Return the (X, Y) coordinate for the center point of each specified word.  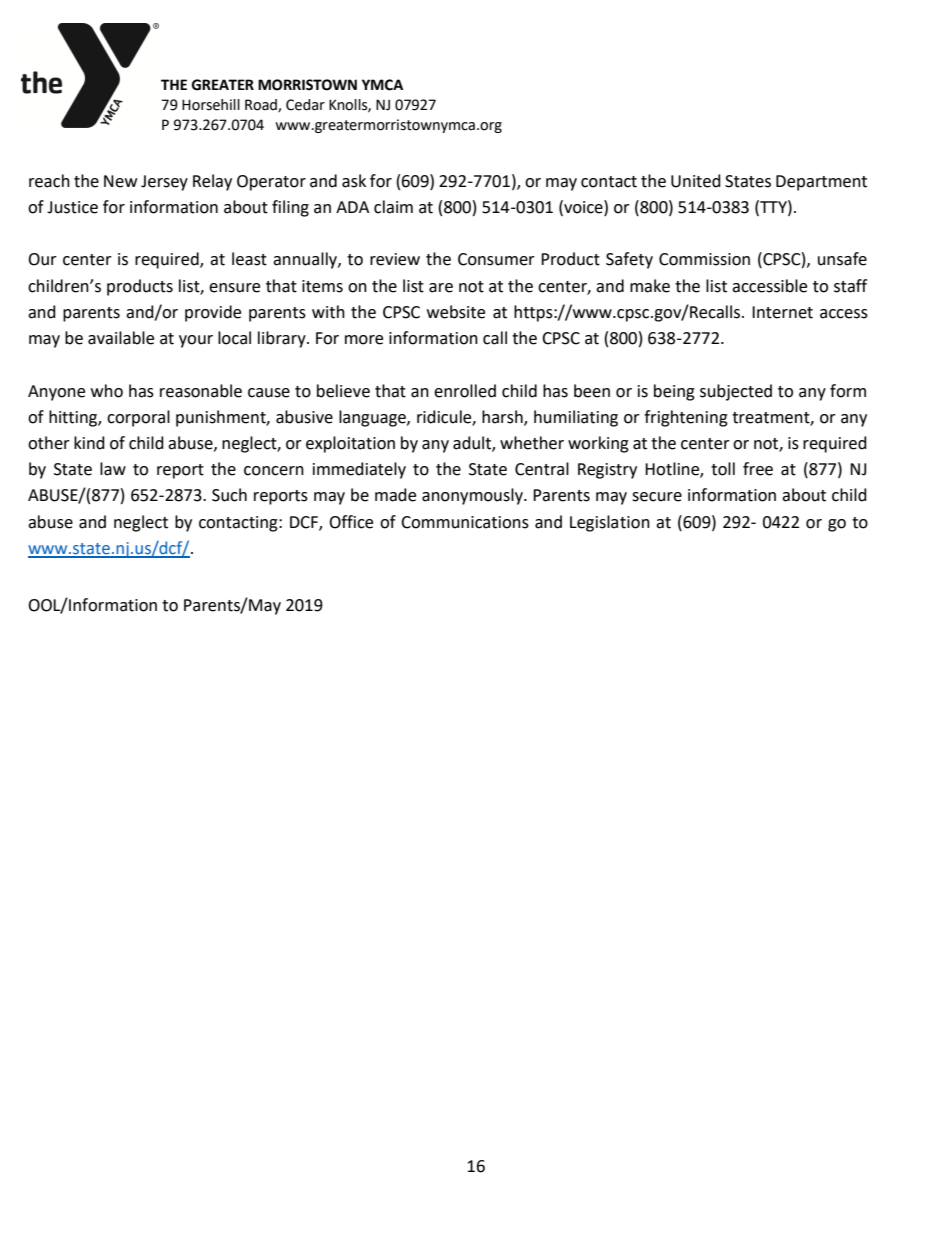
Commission (704, 259)
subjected (736, 392)
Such (229, 495)
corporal (138, 418)
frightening (686, 418)
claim (393, 207)
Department (821, 183)
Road (262, 105)
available (121, 338)
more (364, 340)
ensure (234, 288)
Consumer (496, 259)
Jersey (164, 183)
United (696, 181)
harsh (503, 417)
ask (354, 181)
